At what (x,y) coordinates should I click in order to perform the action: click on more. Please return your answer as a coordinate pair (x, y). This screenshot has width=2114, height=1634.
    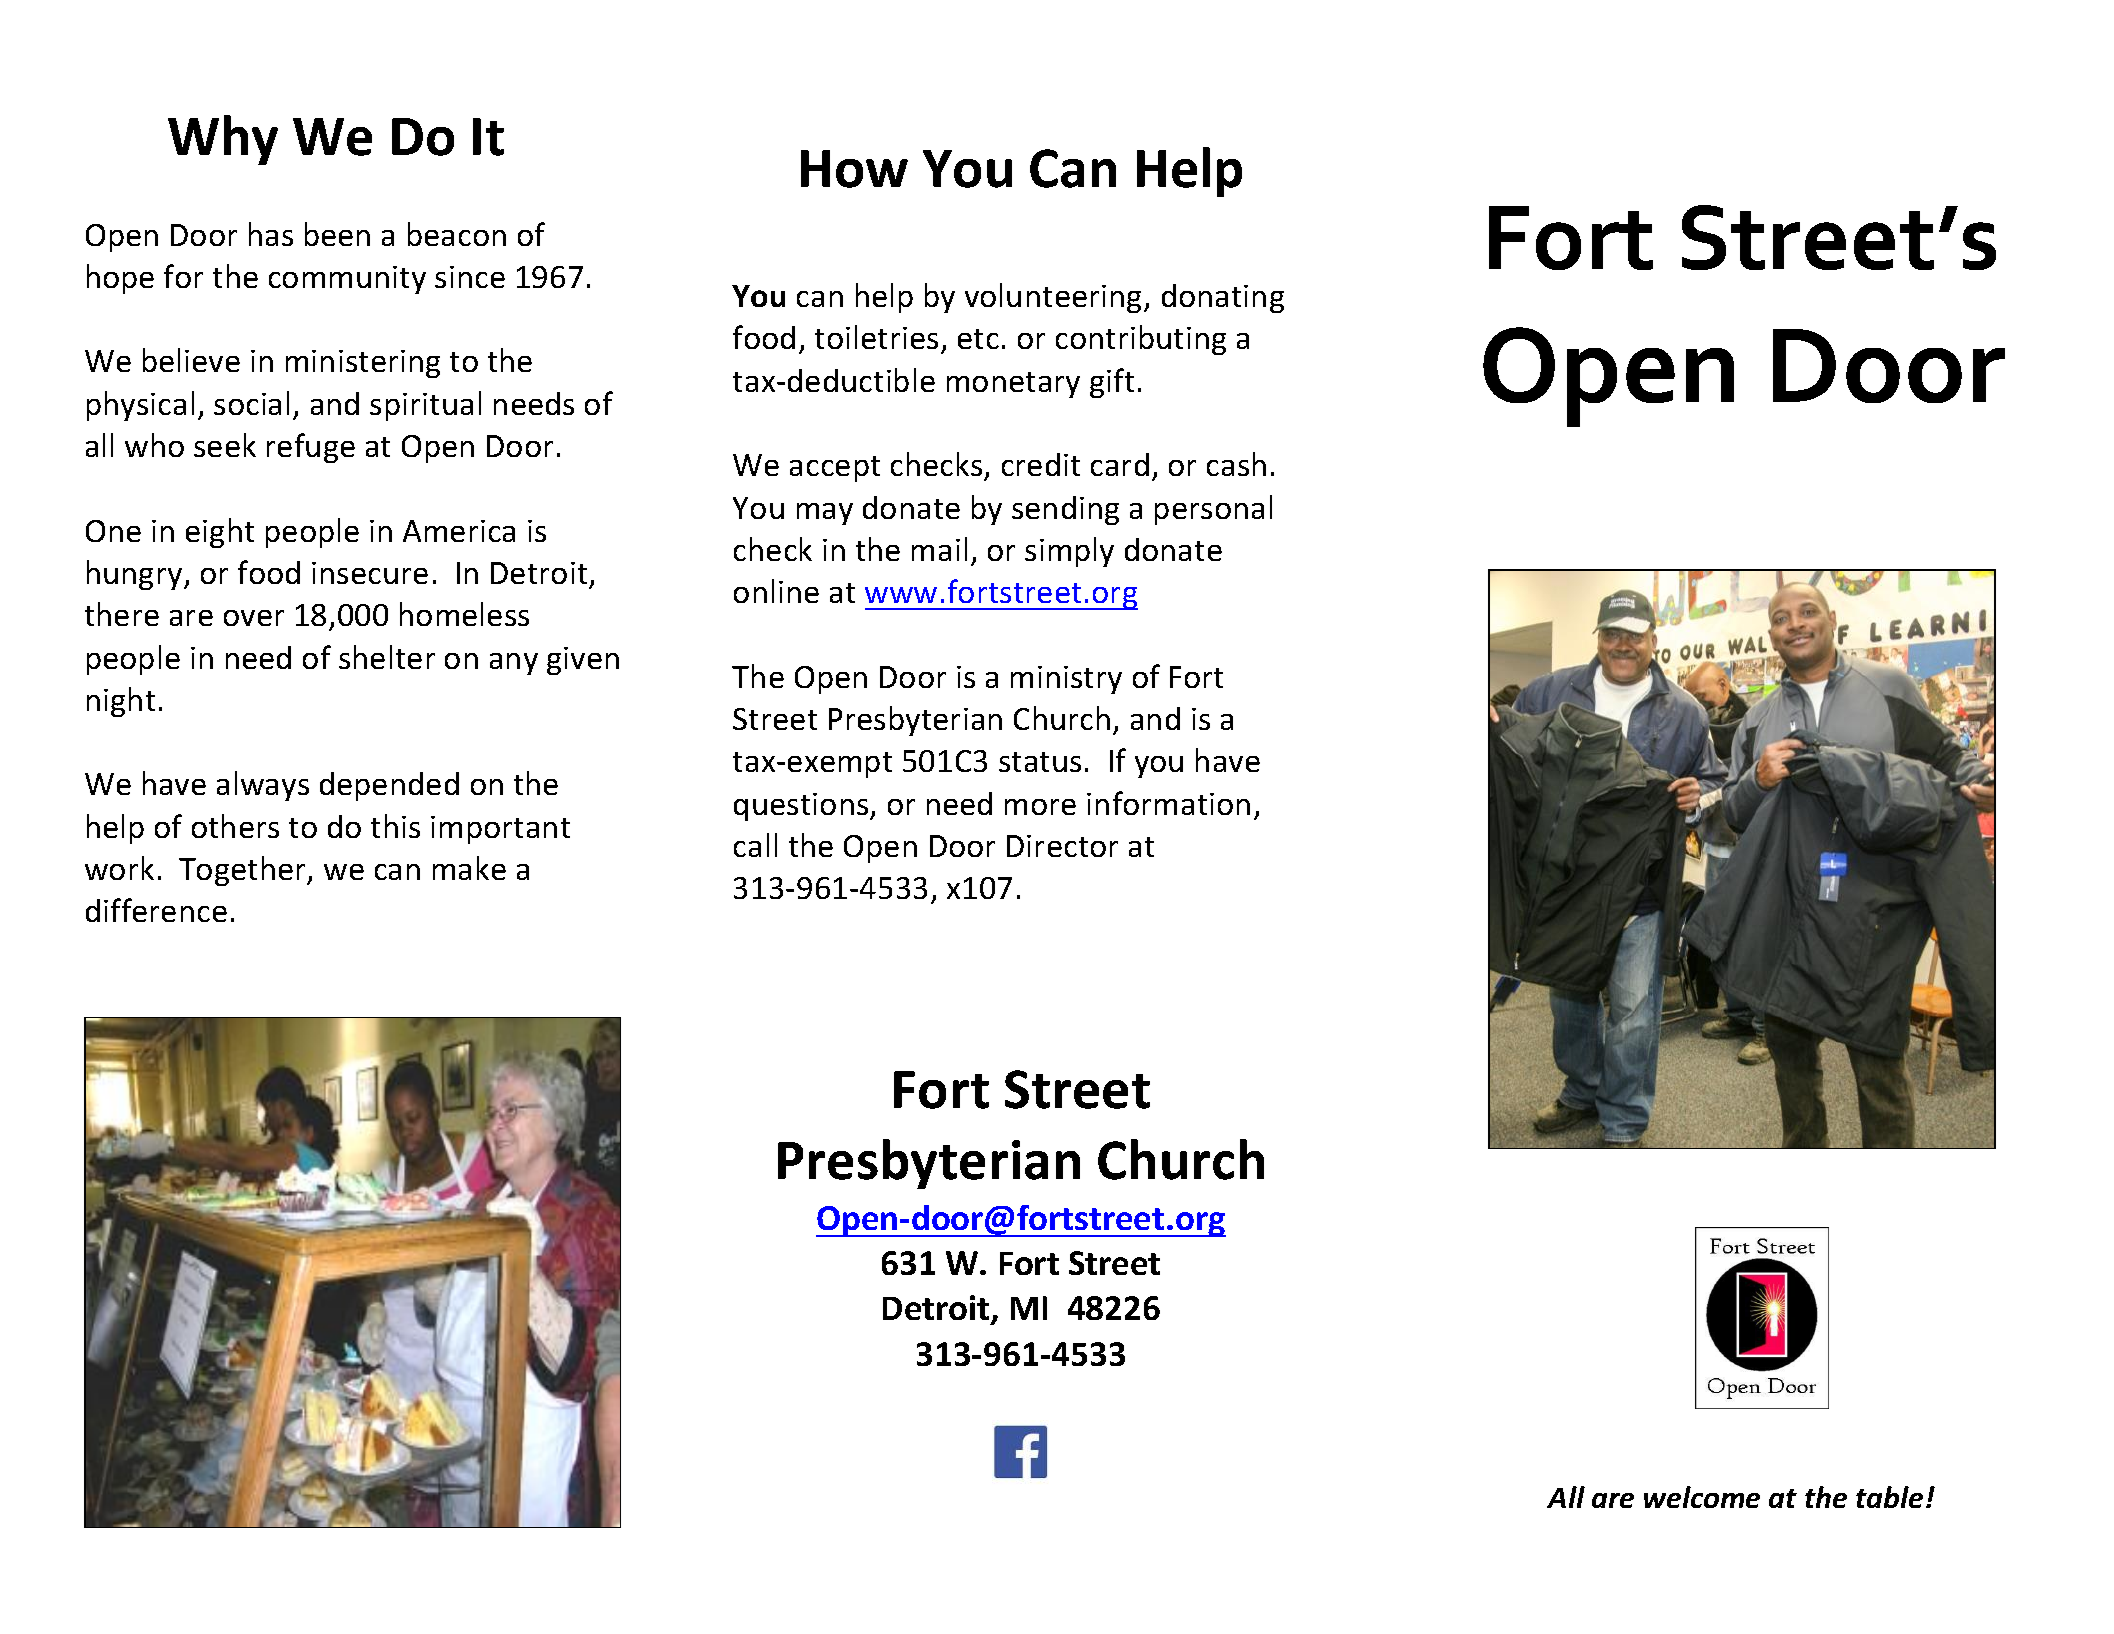
    Looking at the image, I should click on (1040, 807).
